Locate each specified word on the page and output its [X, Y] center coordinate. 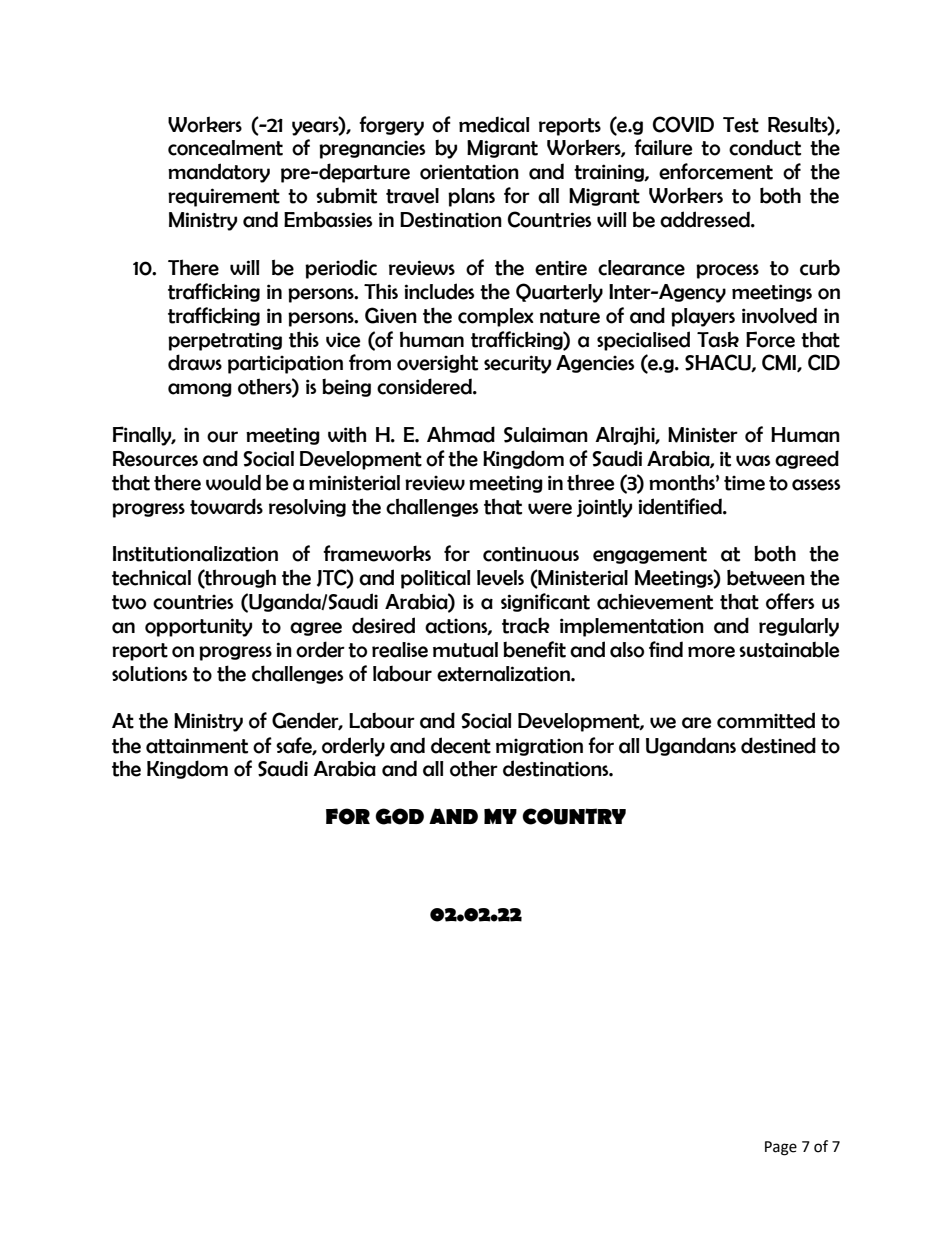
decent [461, 745]
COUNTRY [574, 816]
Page [781, 1148]
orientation [469, 172]
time [744, 483]
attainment [197, 746]
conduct [765, 147]
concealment [225, 148]
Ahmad [461, 434]
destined [778, 745]
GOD [399, 816]
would [233, 482]
